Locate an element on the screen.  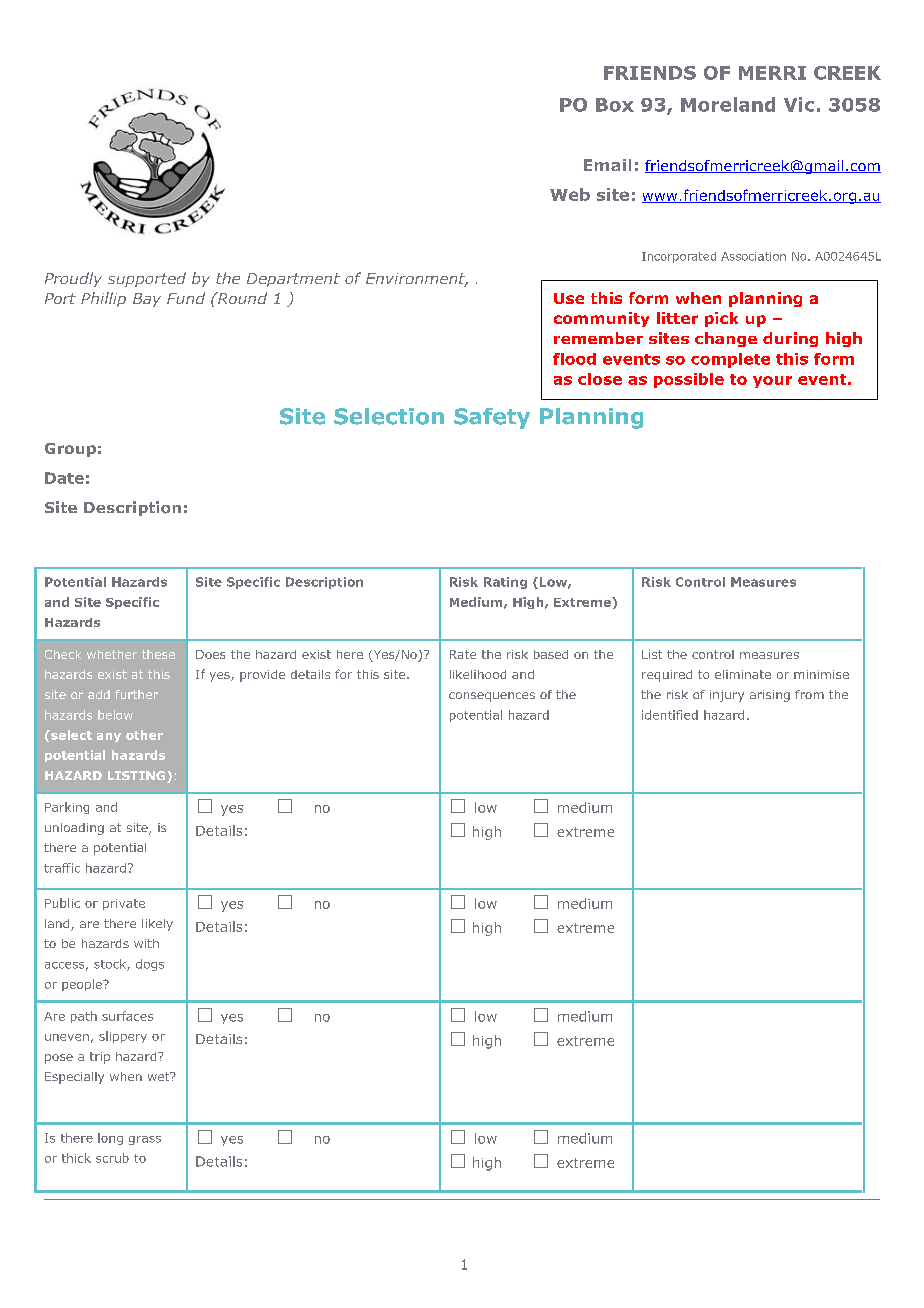
likelihood is located at coordinates (478, 674).
